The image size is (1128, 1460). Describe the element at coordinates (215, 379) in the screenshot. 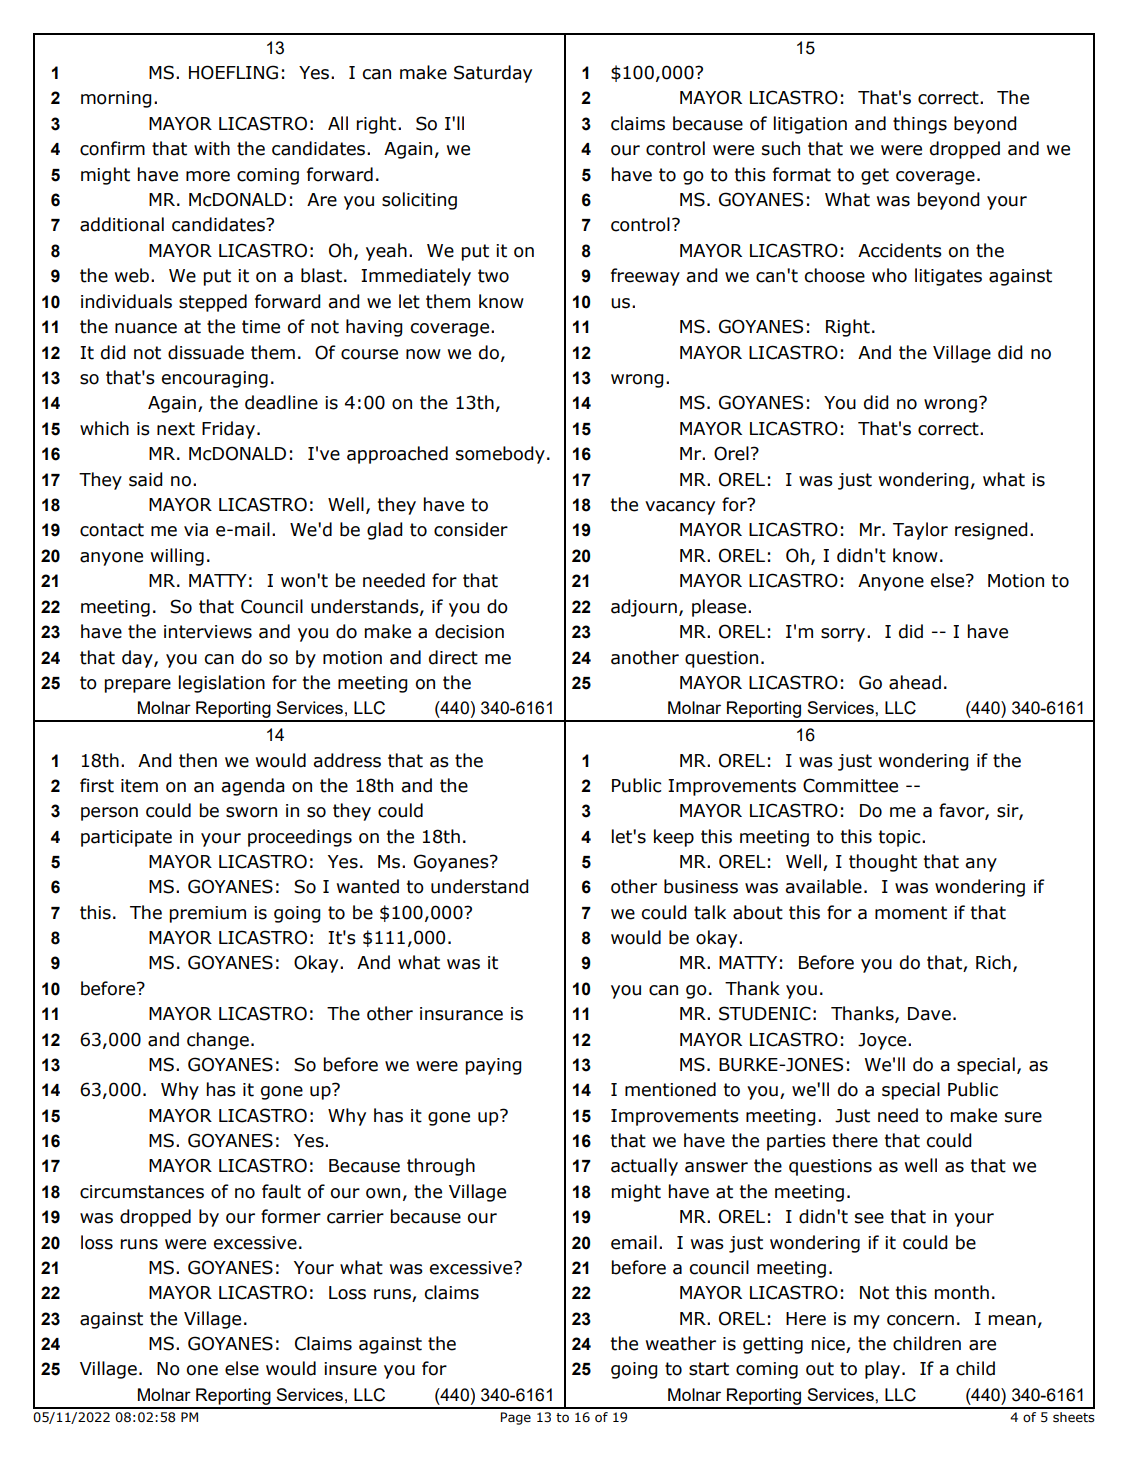

I see `encouraging` at that location.
